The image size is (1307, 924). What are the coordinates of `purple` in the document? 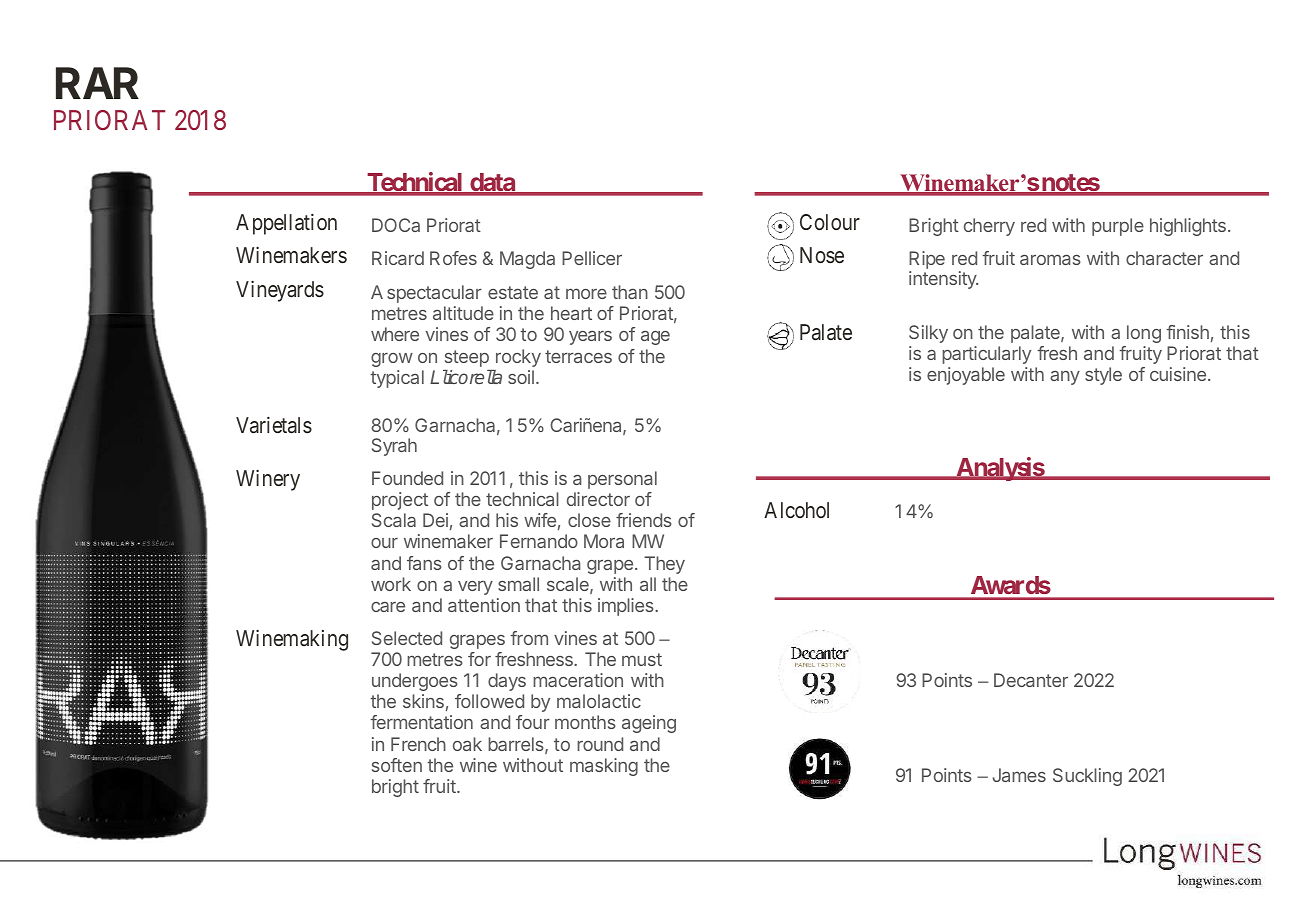 It's located at (1118, 227).
